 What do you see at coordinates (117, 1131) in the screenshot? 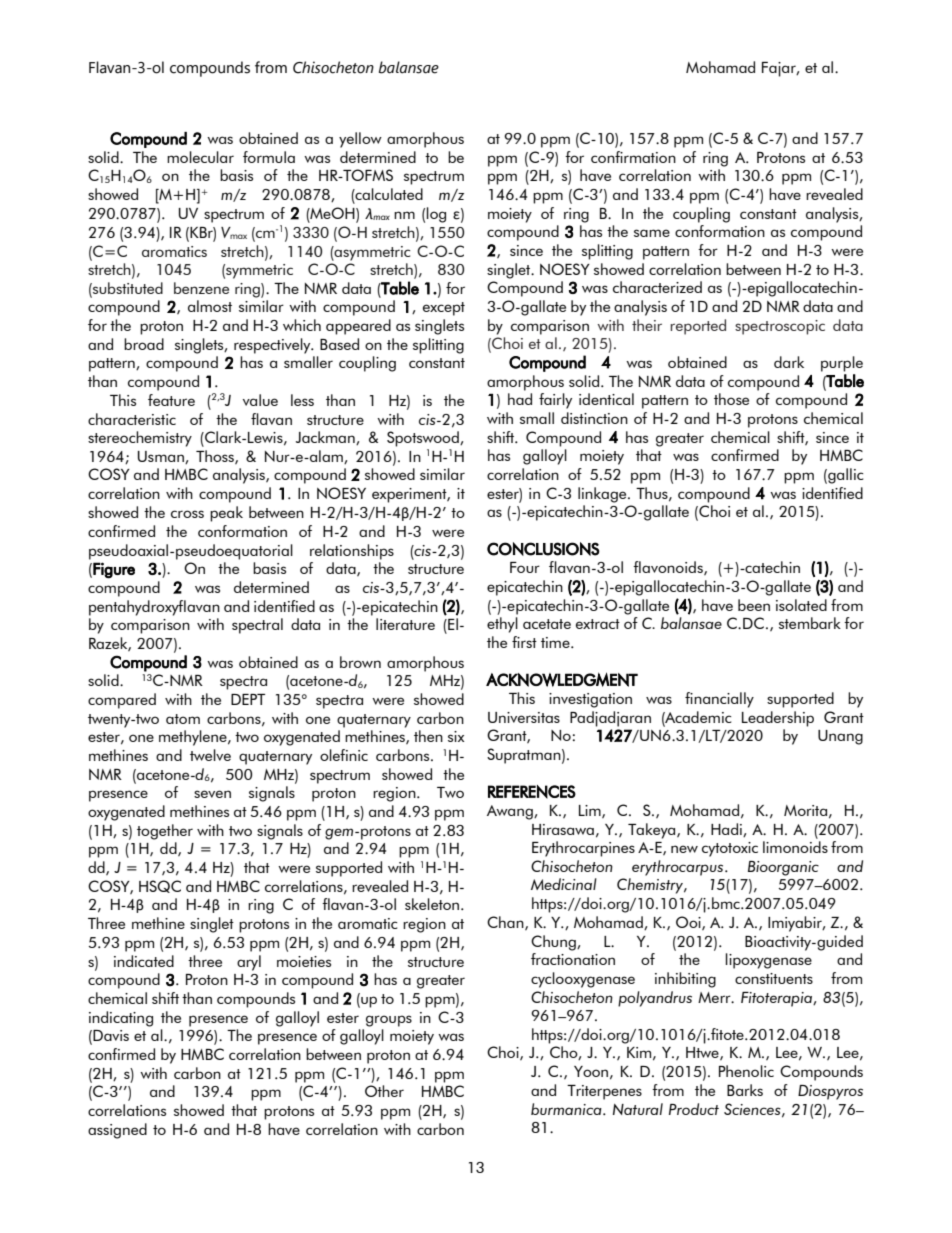
I see `assigned` at bounding box center [117, 1131].
